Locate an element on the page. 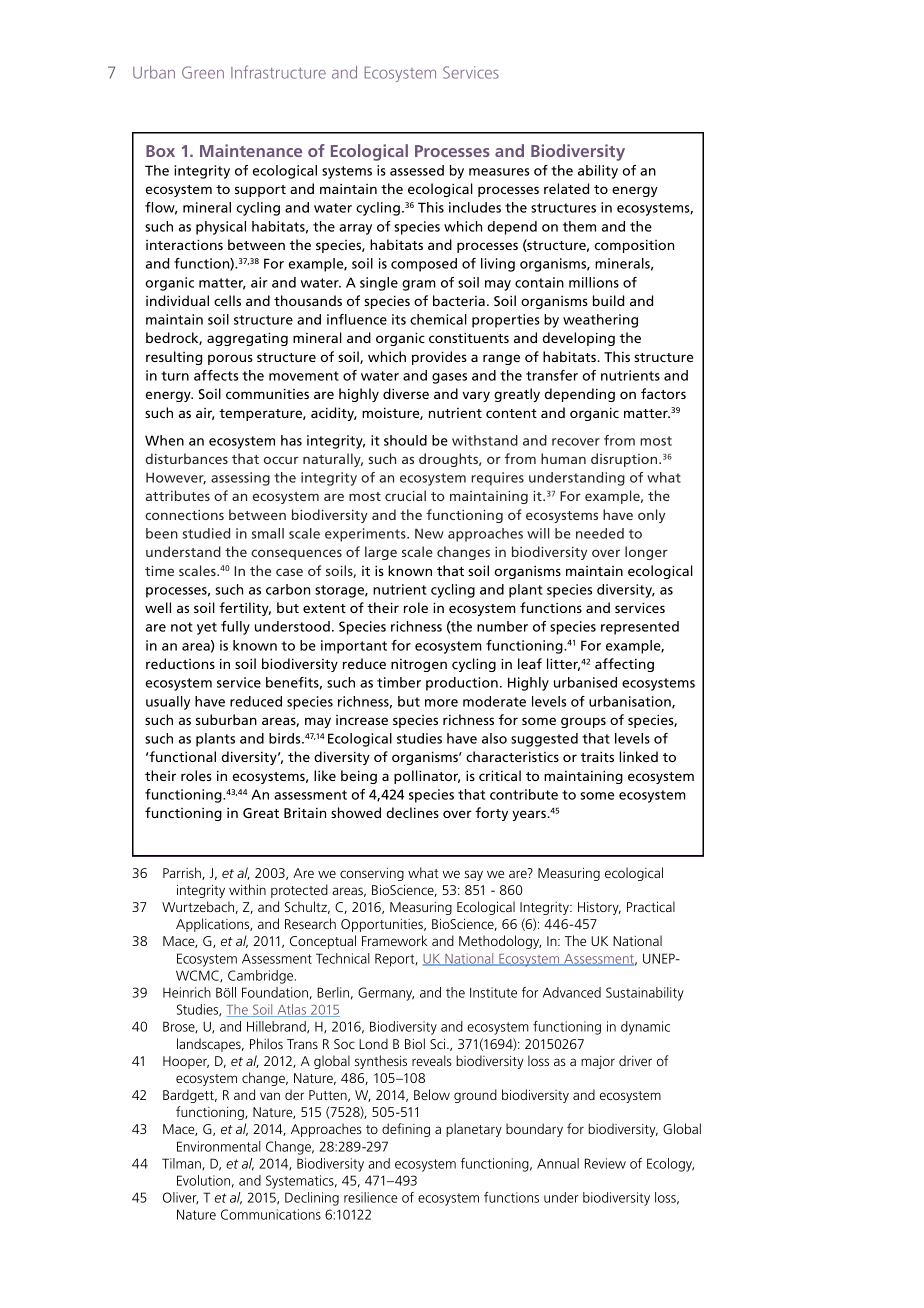 The height and width of the image is (1308, 924). New is located at coordinates (429, 533).
